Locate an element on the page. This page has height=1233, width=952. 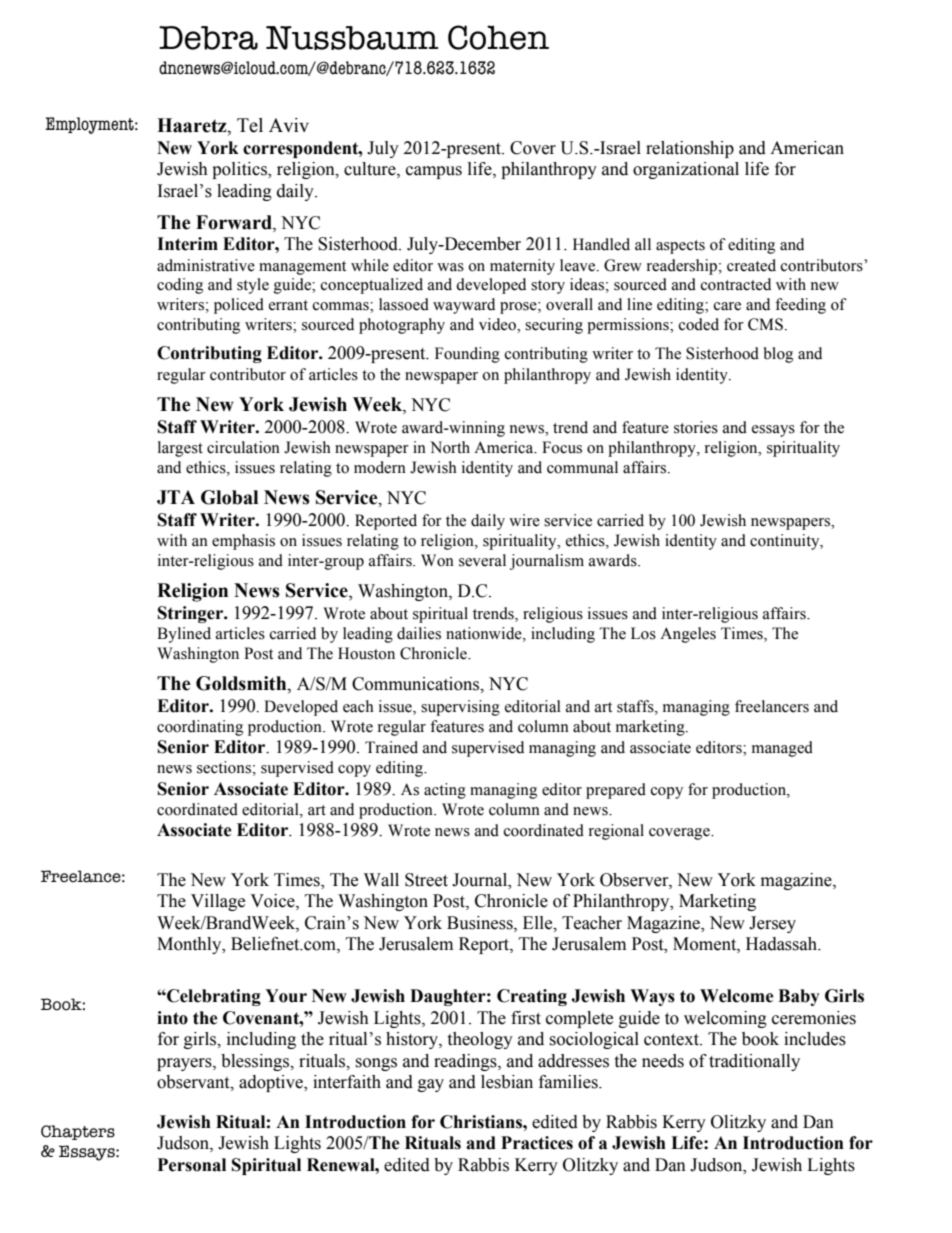
traditionally is located at coordinates (754, 1062).
